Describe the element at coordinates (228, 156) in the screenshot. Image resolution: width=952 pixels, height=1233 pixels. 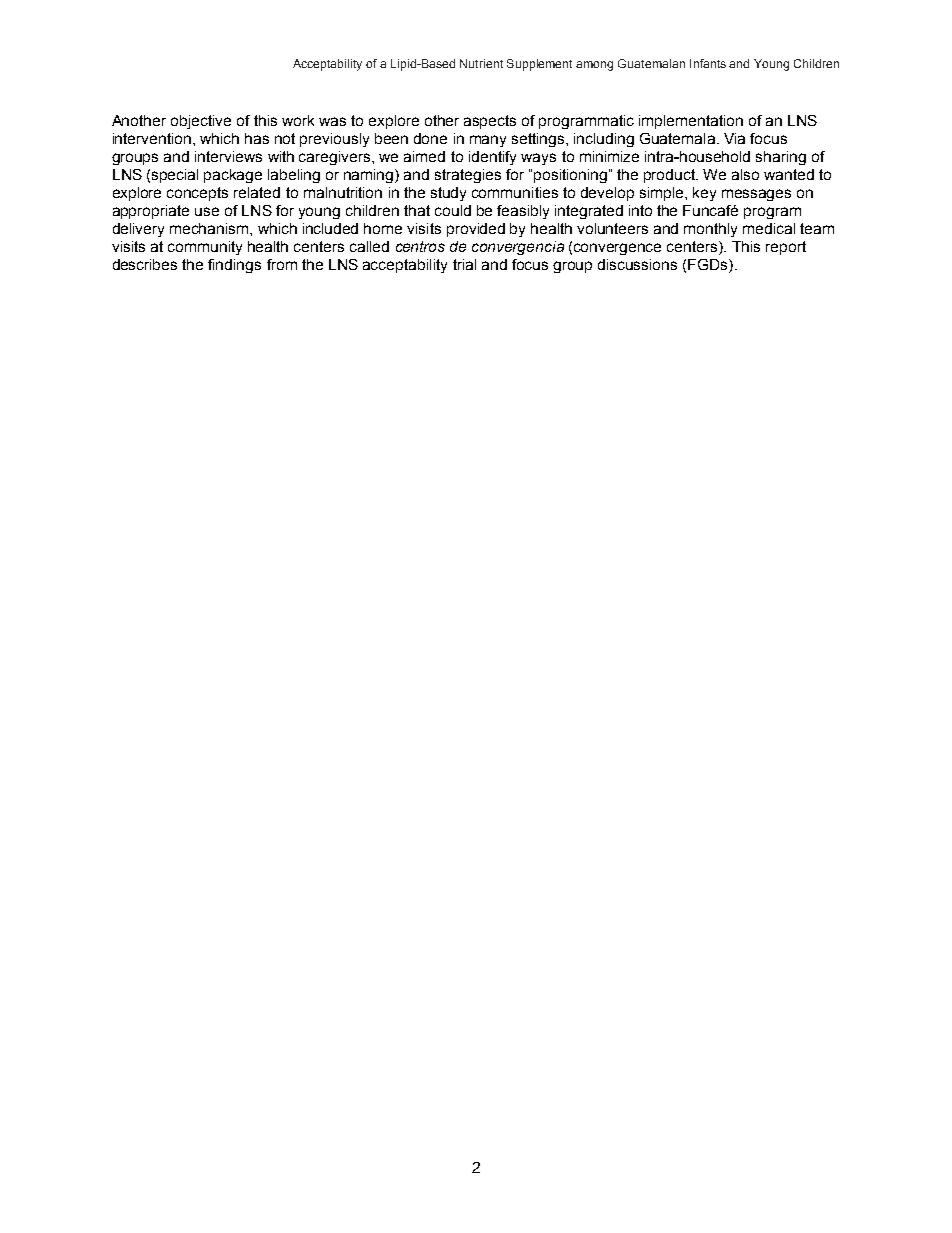
I see `interviews` at that location.
